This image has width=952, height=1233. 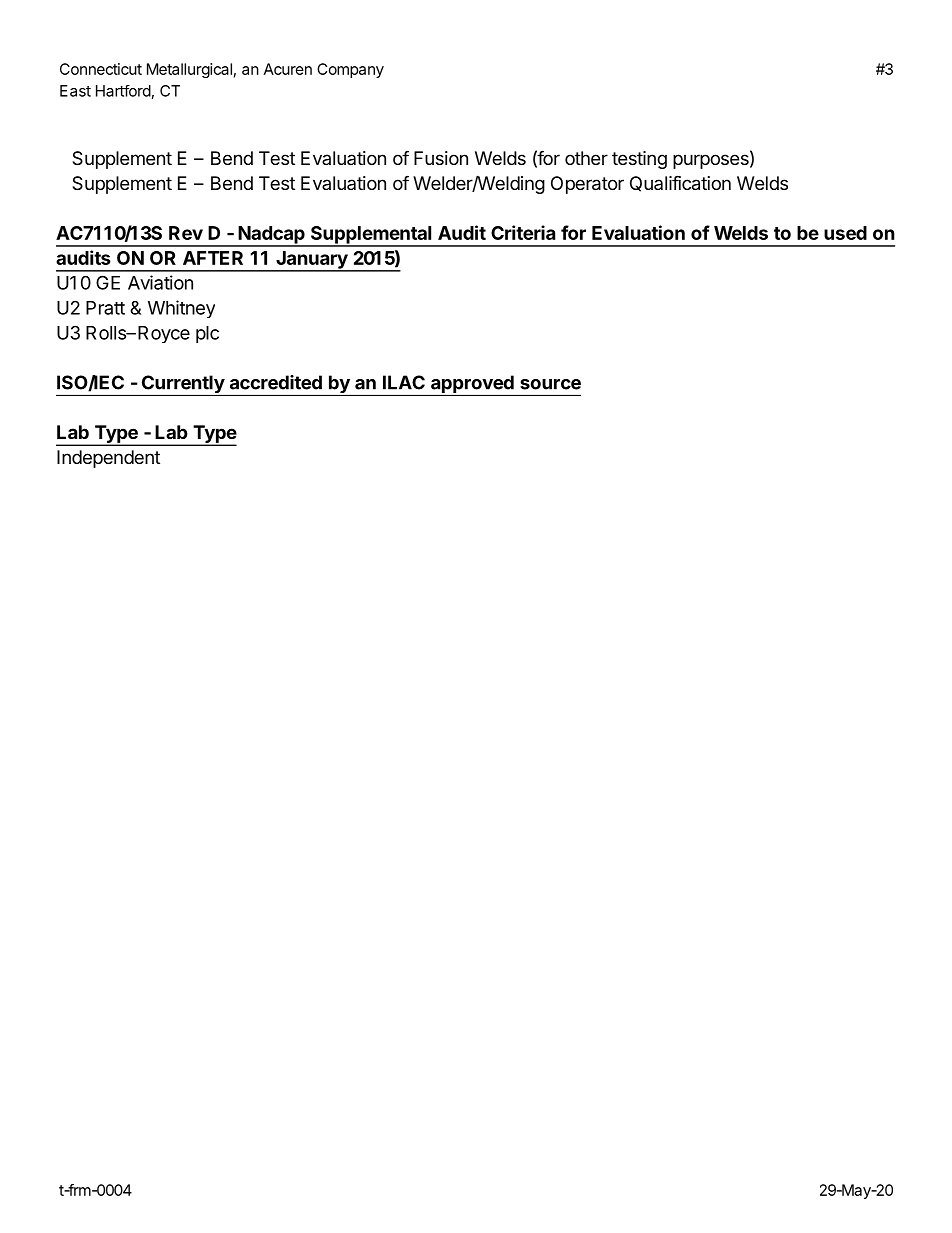 I want to click on Criteria, so click(x=523, y=232).
